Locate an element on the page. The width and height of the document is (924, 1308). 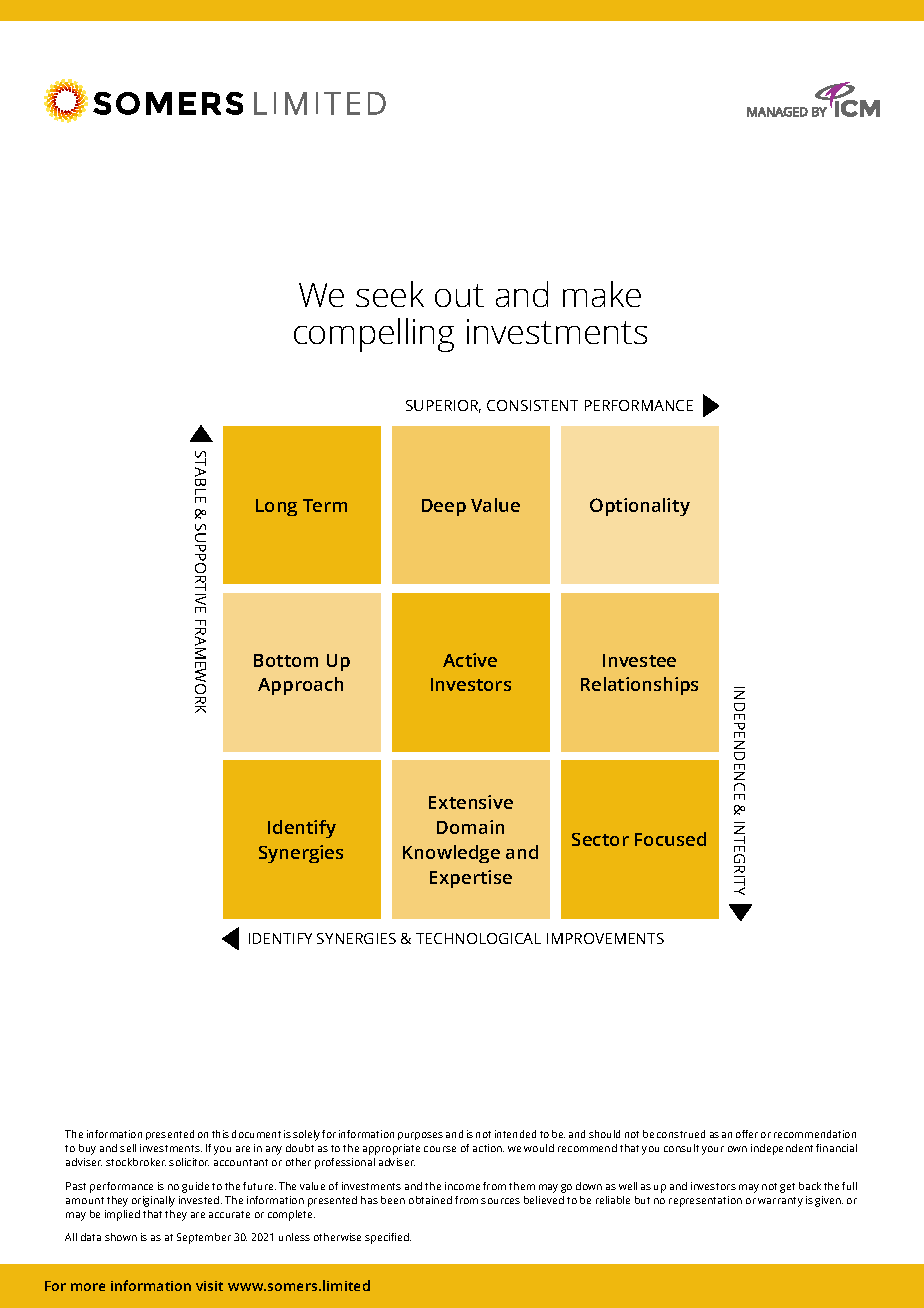
Active is located at coordinates (470, 660).
